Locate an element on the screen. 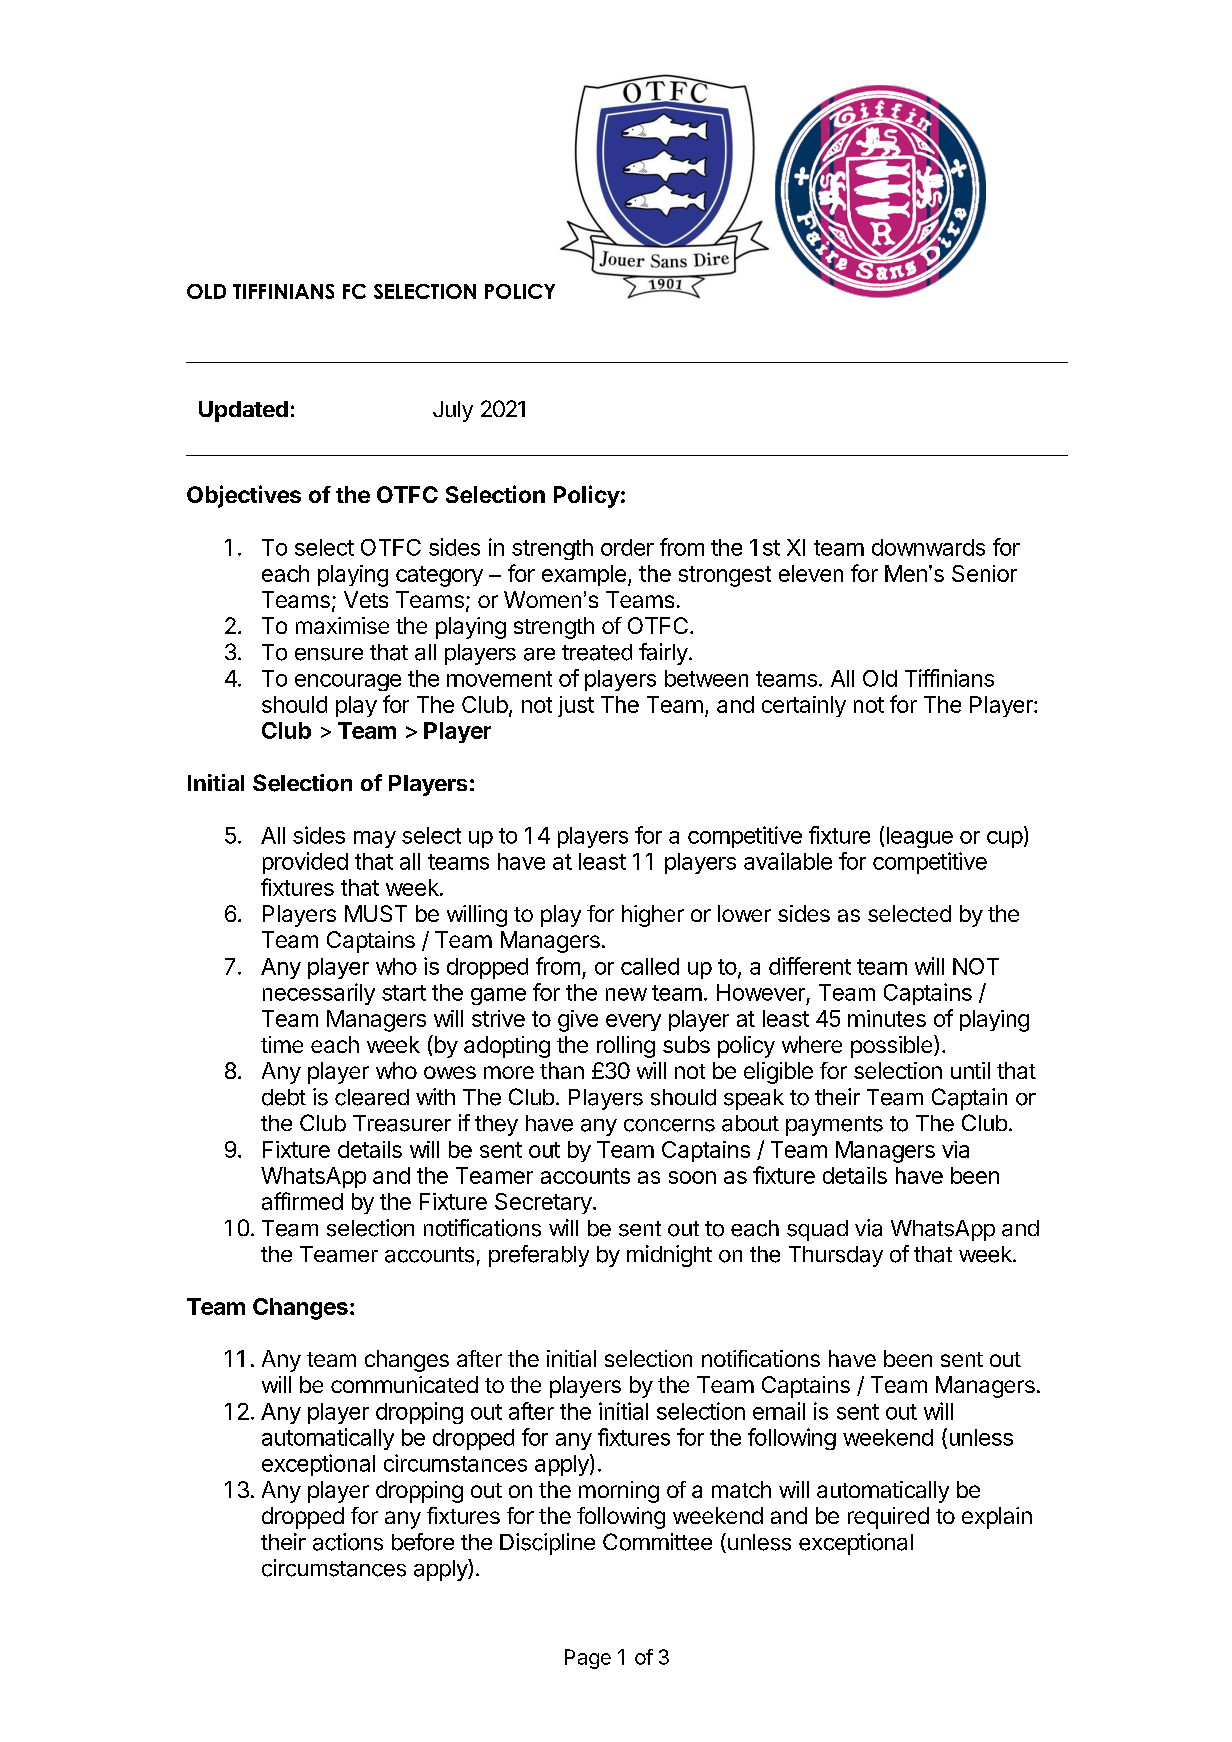 The width and height of the screenshot is (1232, 1742). midnight is located at coordinates (669, 1256).
